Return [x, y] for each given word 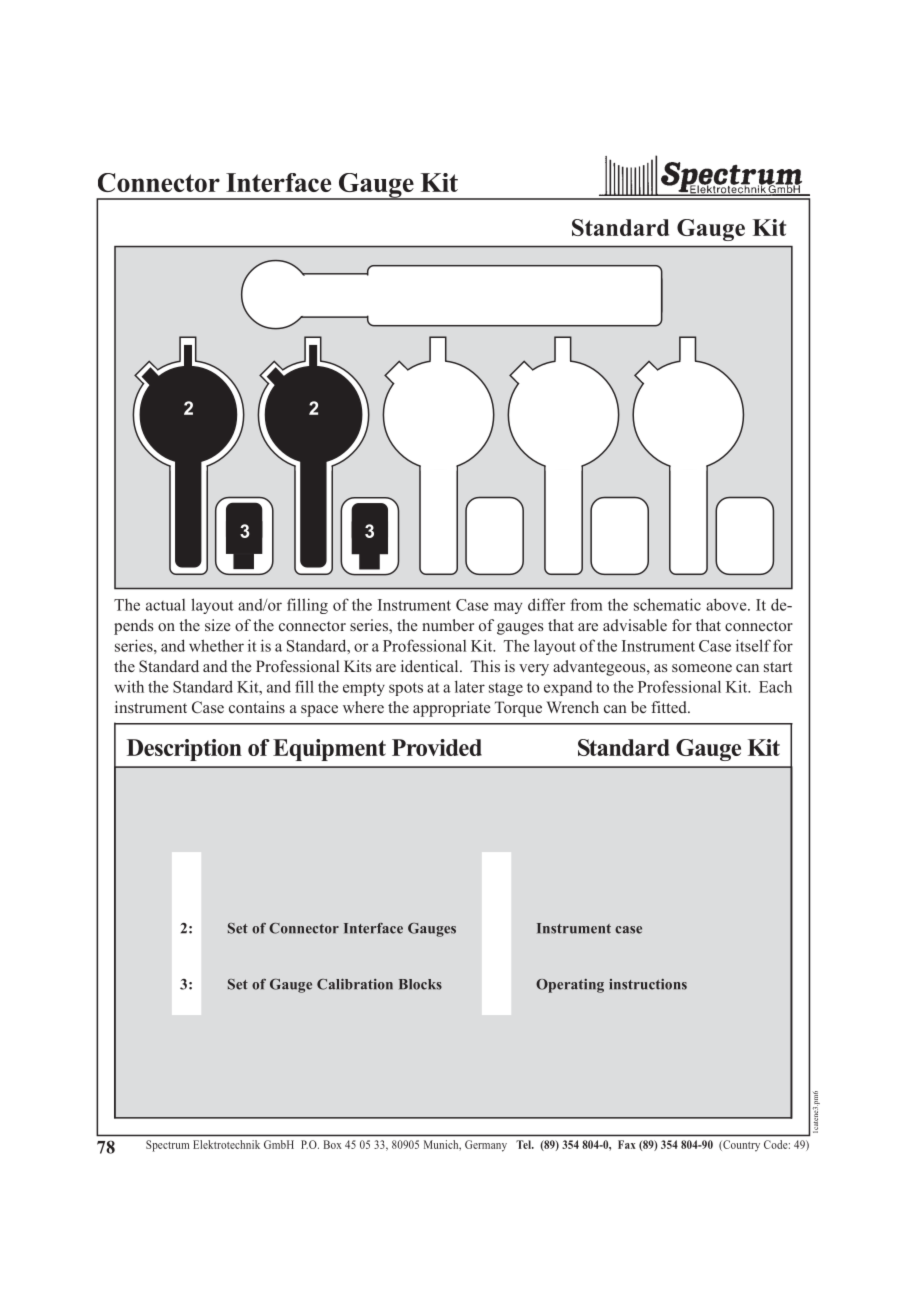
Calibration [355, 984]
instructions [648, 984]
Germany [486, 1146]
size [218, 625]
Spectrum [167, 1146]
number [448, 625]
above [727, 604]
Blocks [420, 984]
